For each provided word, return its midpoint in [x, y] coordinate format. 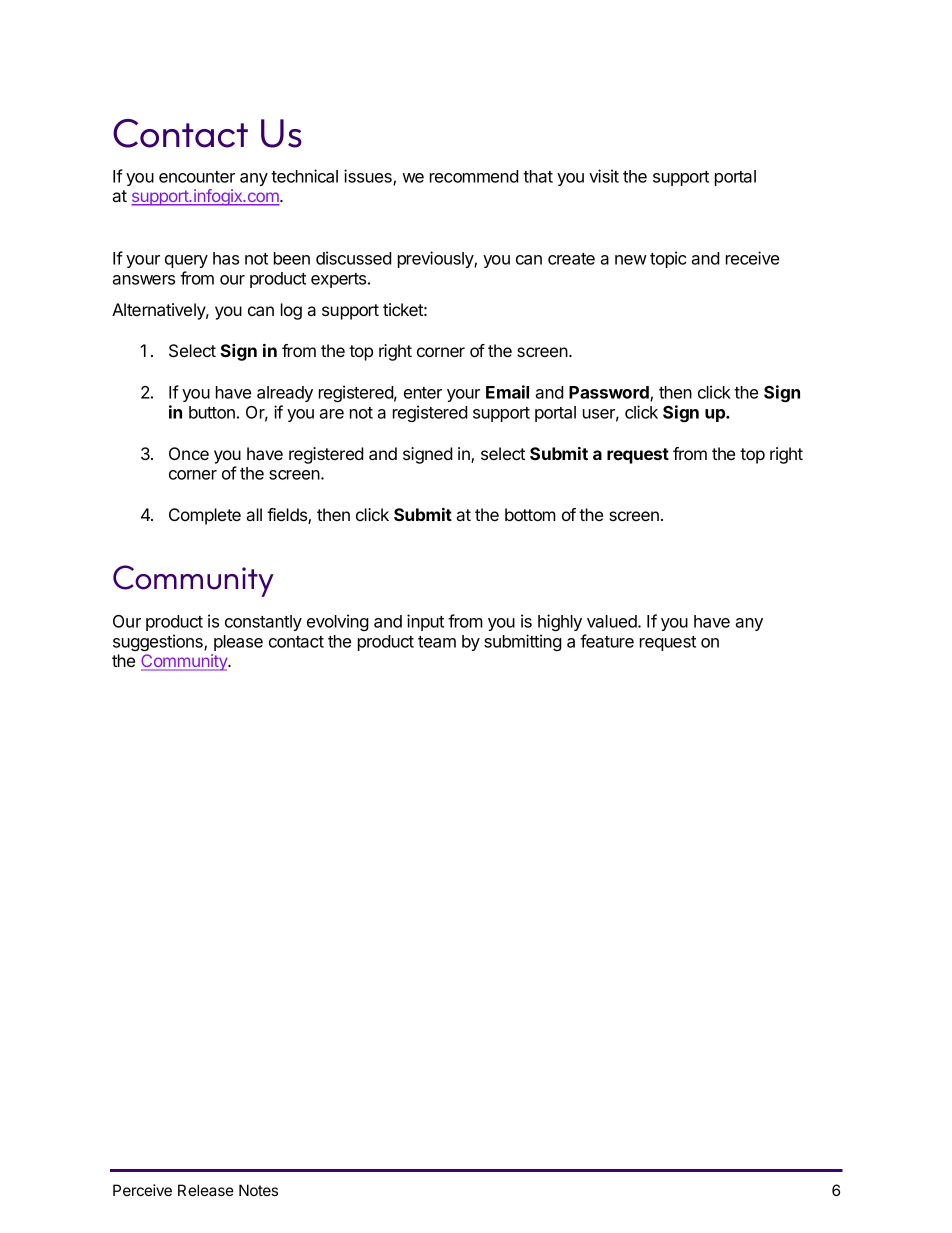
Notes [258, 1190]
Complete [205, 516]
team [437, 642]
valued [613, 621]
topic [668, 259]
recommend [474, 176]
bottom [530, 514]
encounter [197, 177]
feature [607, 641]
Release [206, 1190]
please [238, 643]
